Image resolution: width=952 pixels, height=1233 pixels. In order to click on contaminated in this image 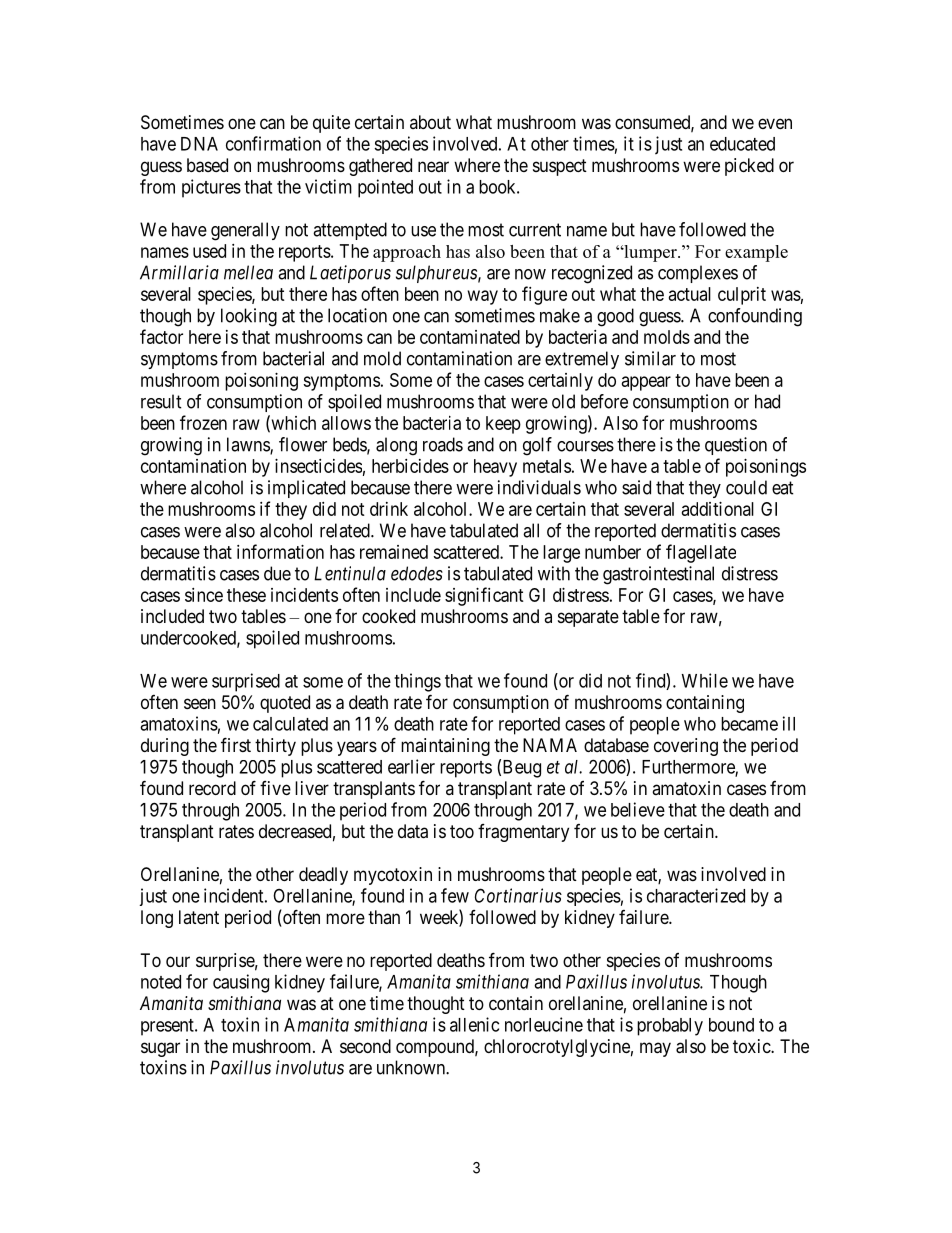, I will do `click(470, 337)`.
